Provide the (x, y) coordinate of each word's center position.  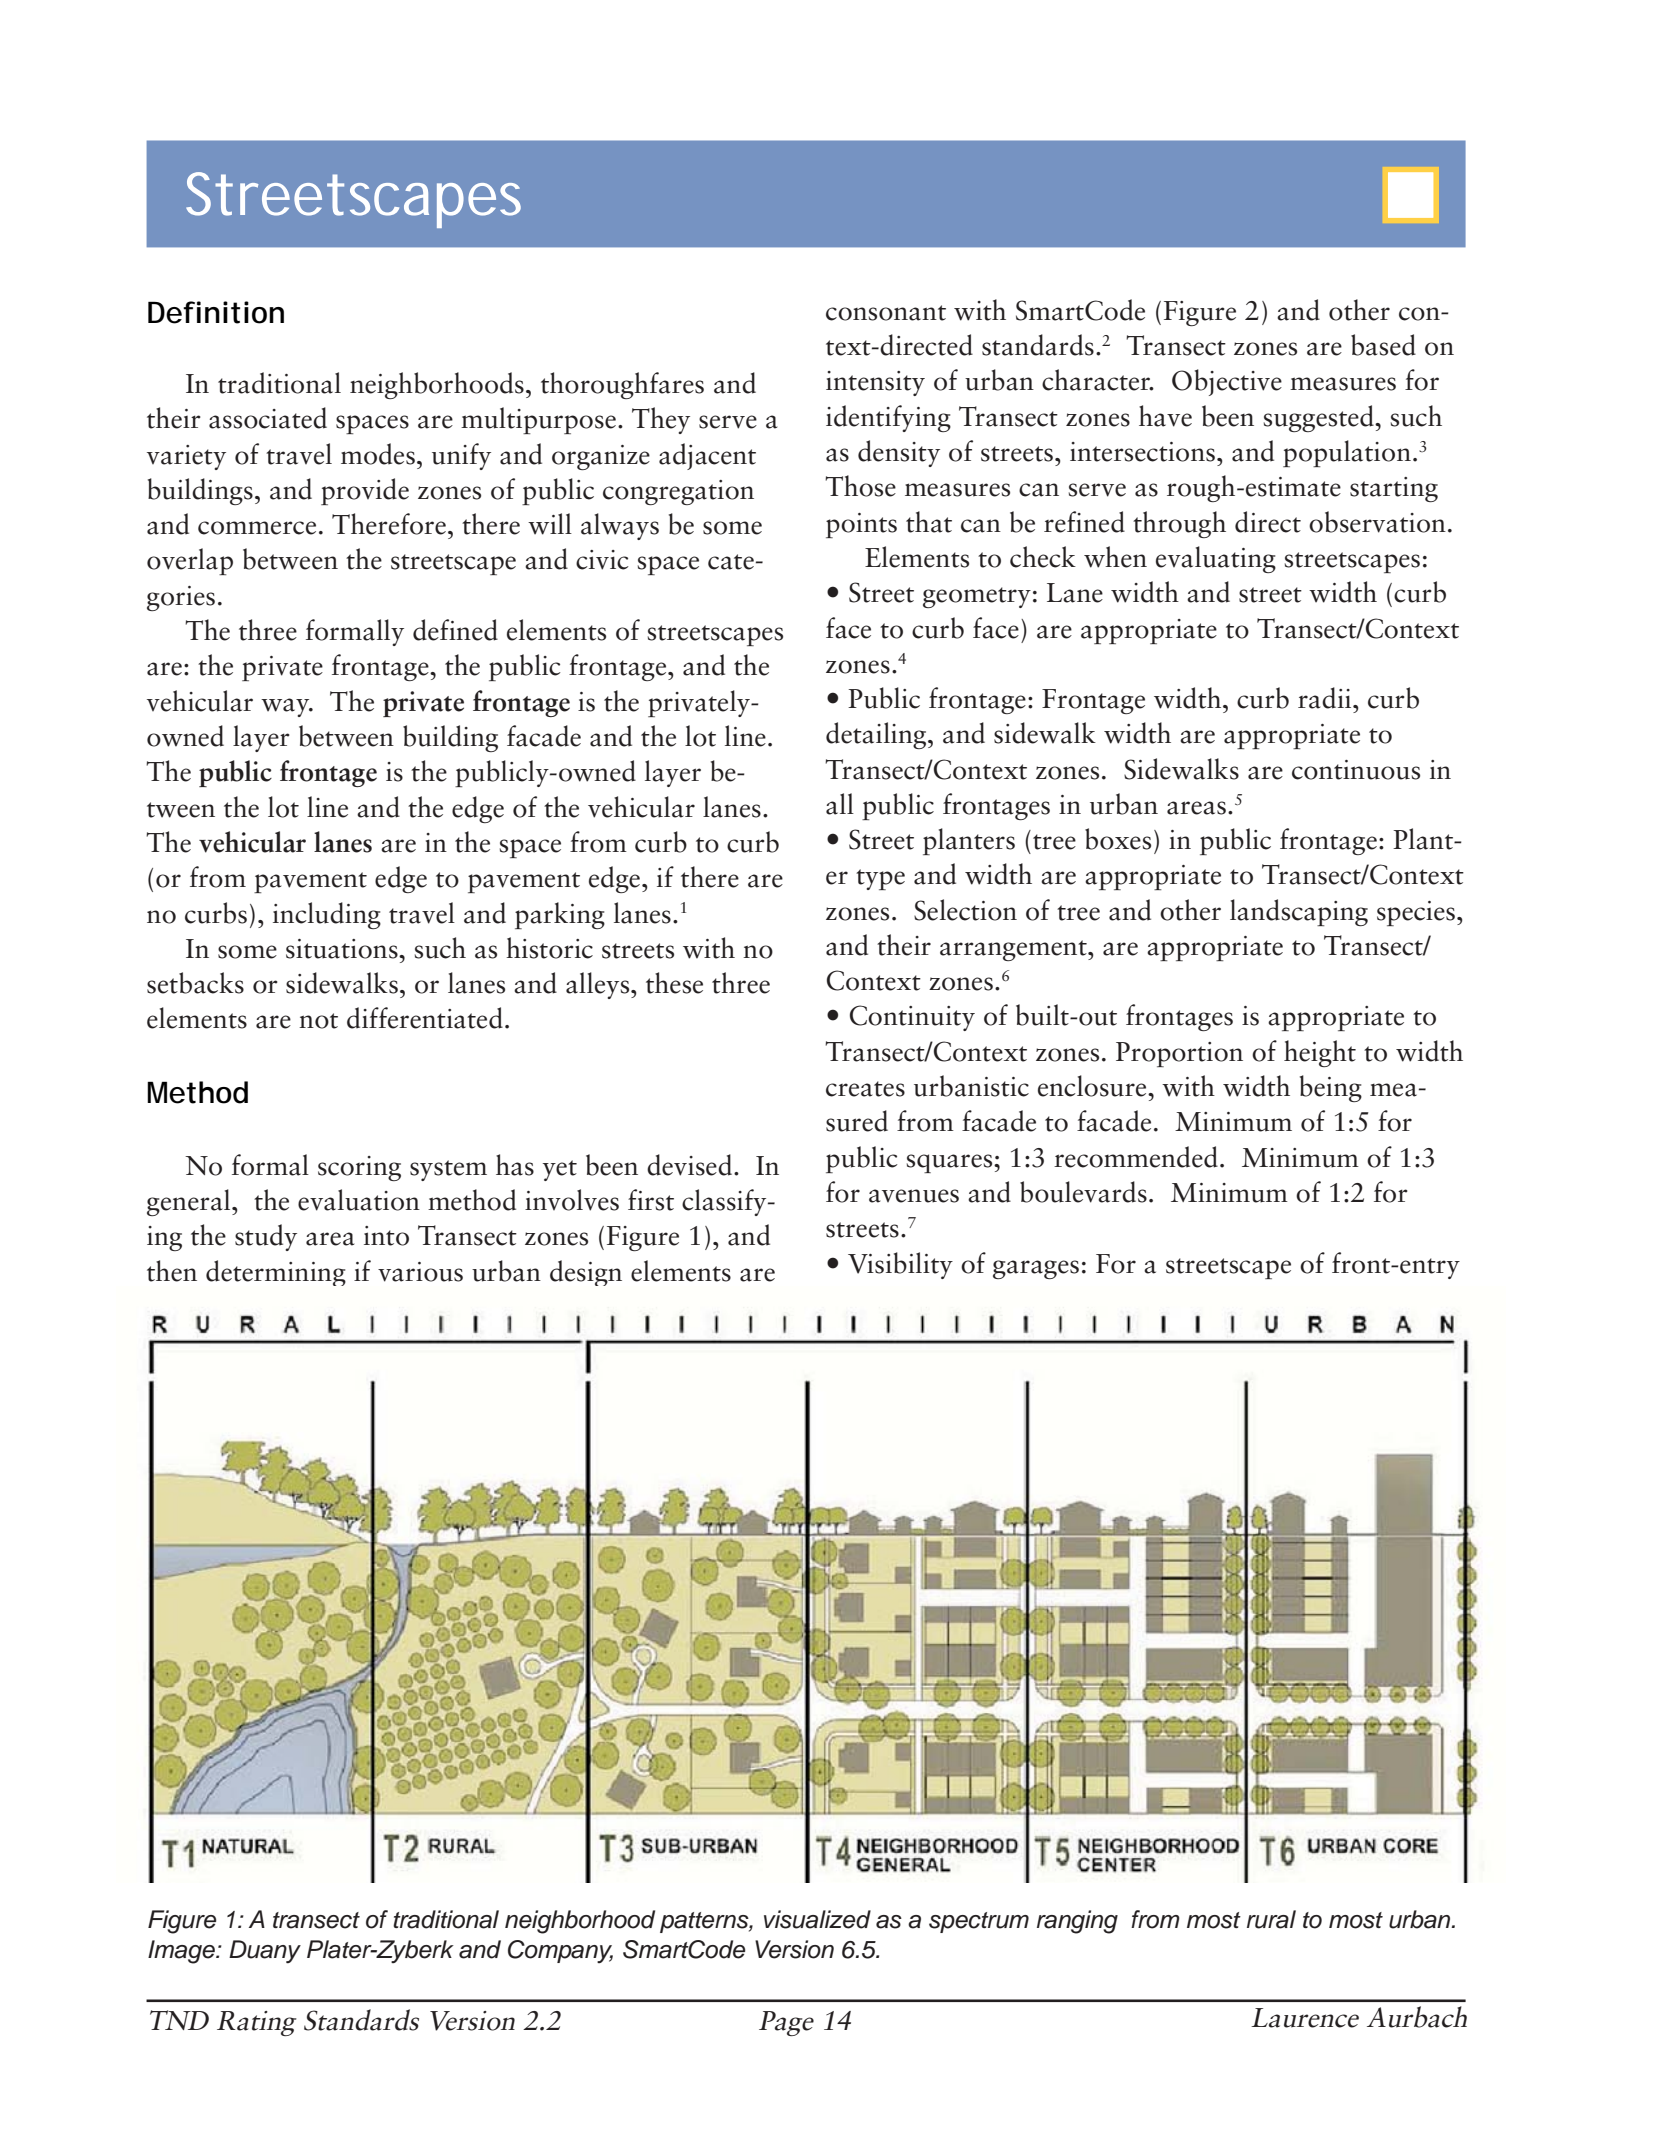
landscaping (1299, 912)
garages (1036, 1269)
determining (276, 1273)
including (327, 915)
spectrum (979, 1922)
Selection (965, 910)
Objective (1227, 382)
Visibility (900, 1265)
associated (268, 418)
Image (182, 1952)
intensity (875, 383)
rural (1271, 1919)
